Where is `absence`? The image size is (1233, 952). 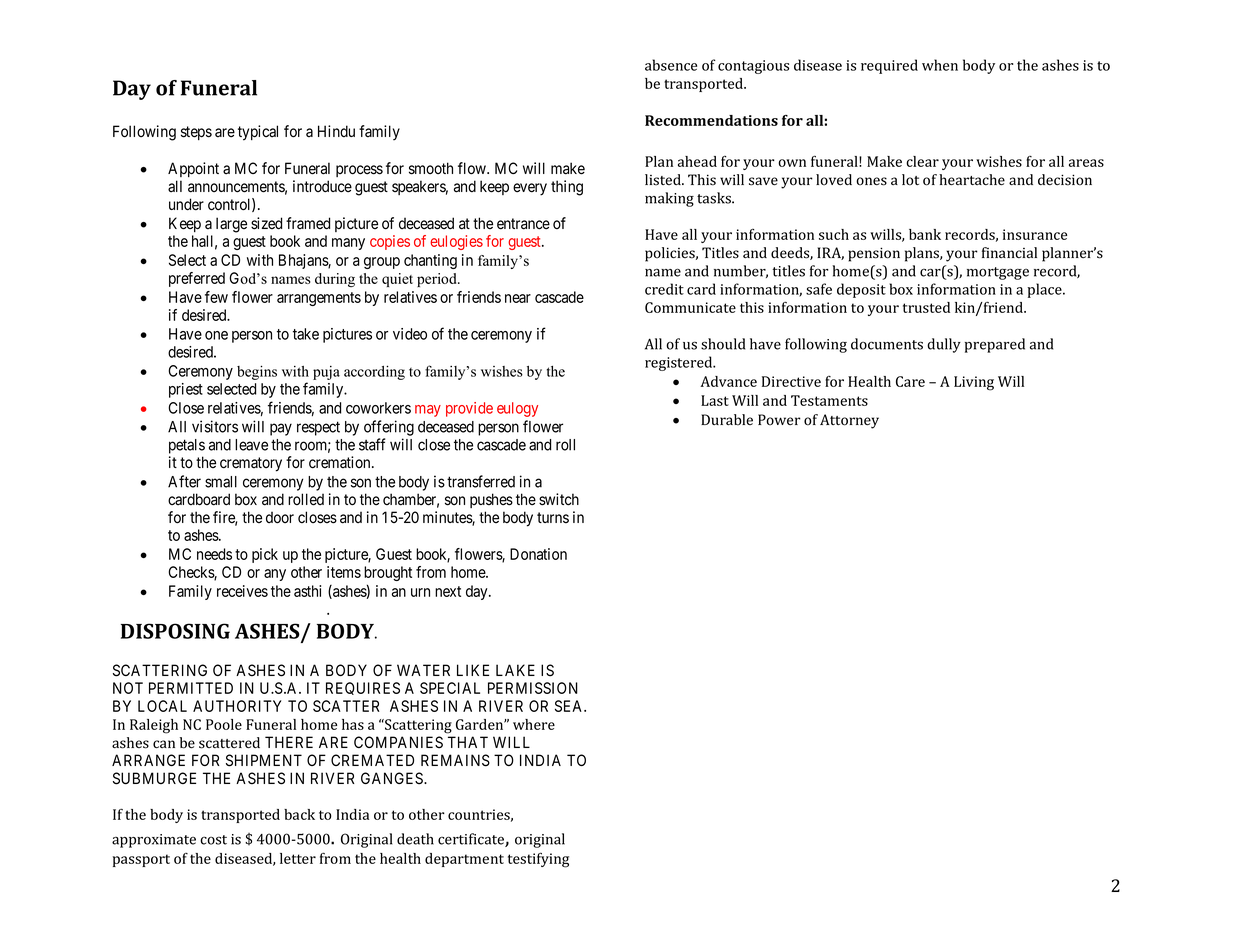
absence is located at coordinates (671, 65).
